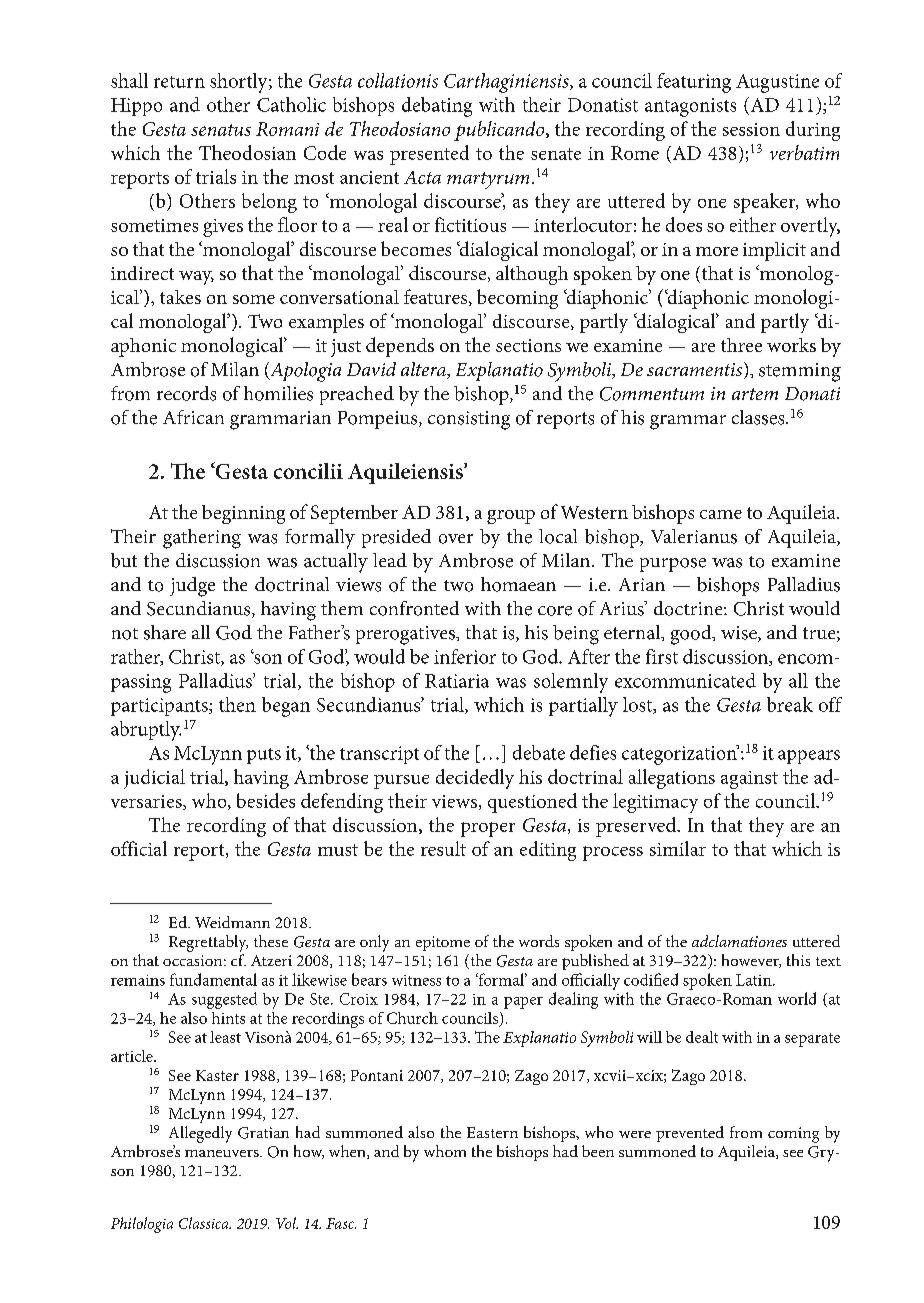 This page has height=1303, width=924. I want to click on whom, so click(445, 1151).
